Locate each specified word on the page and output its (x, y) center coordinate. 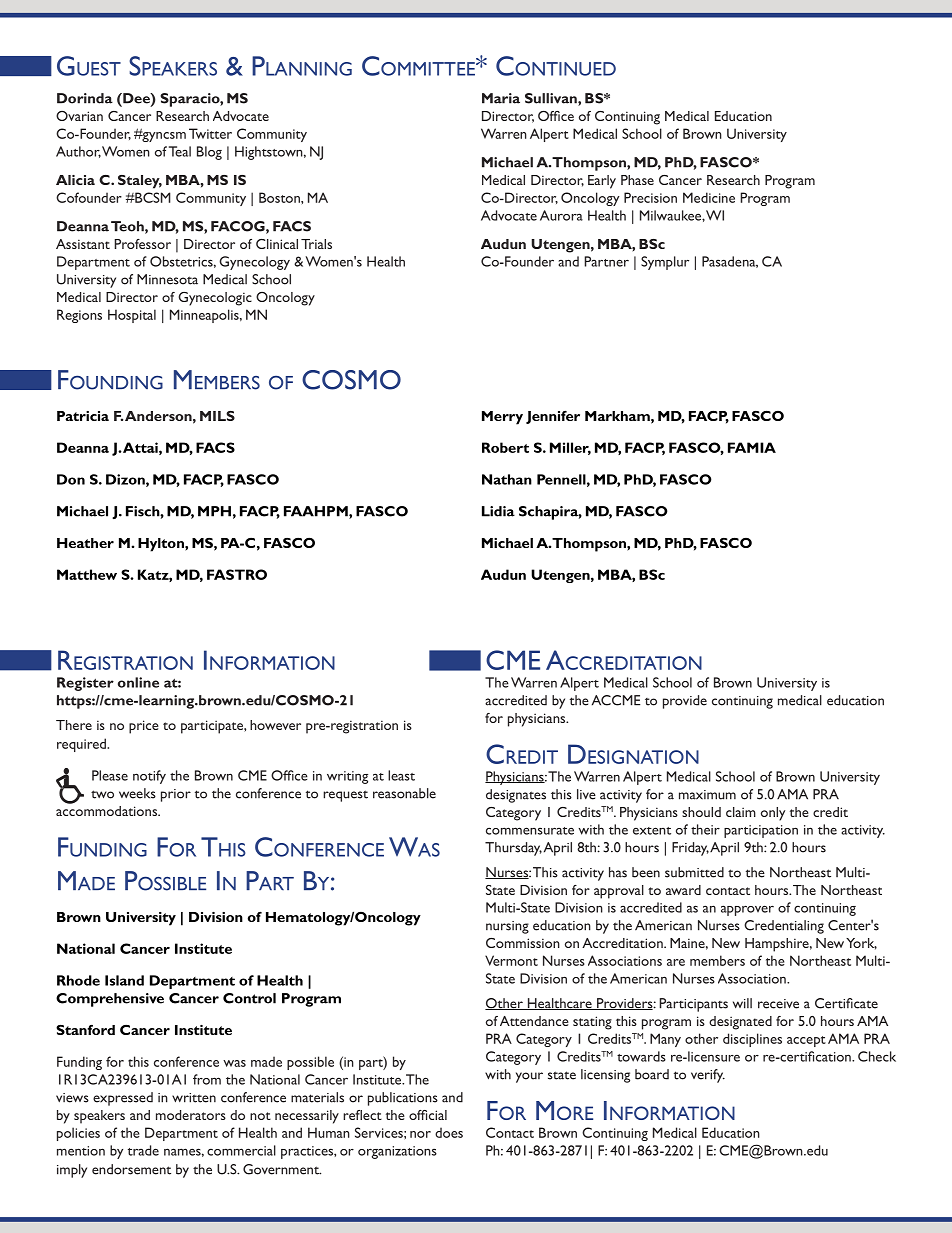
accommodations (107, 809)
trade (143, 1150)
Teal (180, 151)
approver (747, 910)
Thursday (513, 849)
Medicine (709, 197)
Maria (501, 98)
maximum (707, 795)
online (138, 682)
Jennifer (553, 417)
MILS (217, 416)
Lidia (498, 511)
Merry (502, 418)
